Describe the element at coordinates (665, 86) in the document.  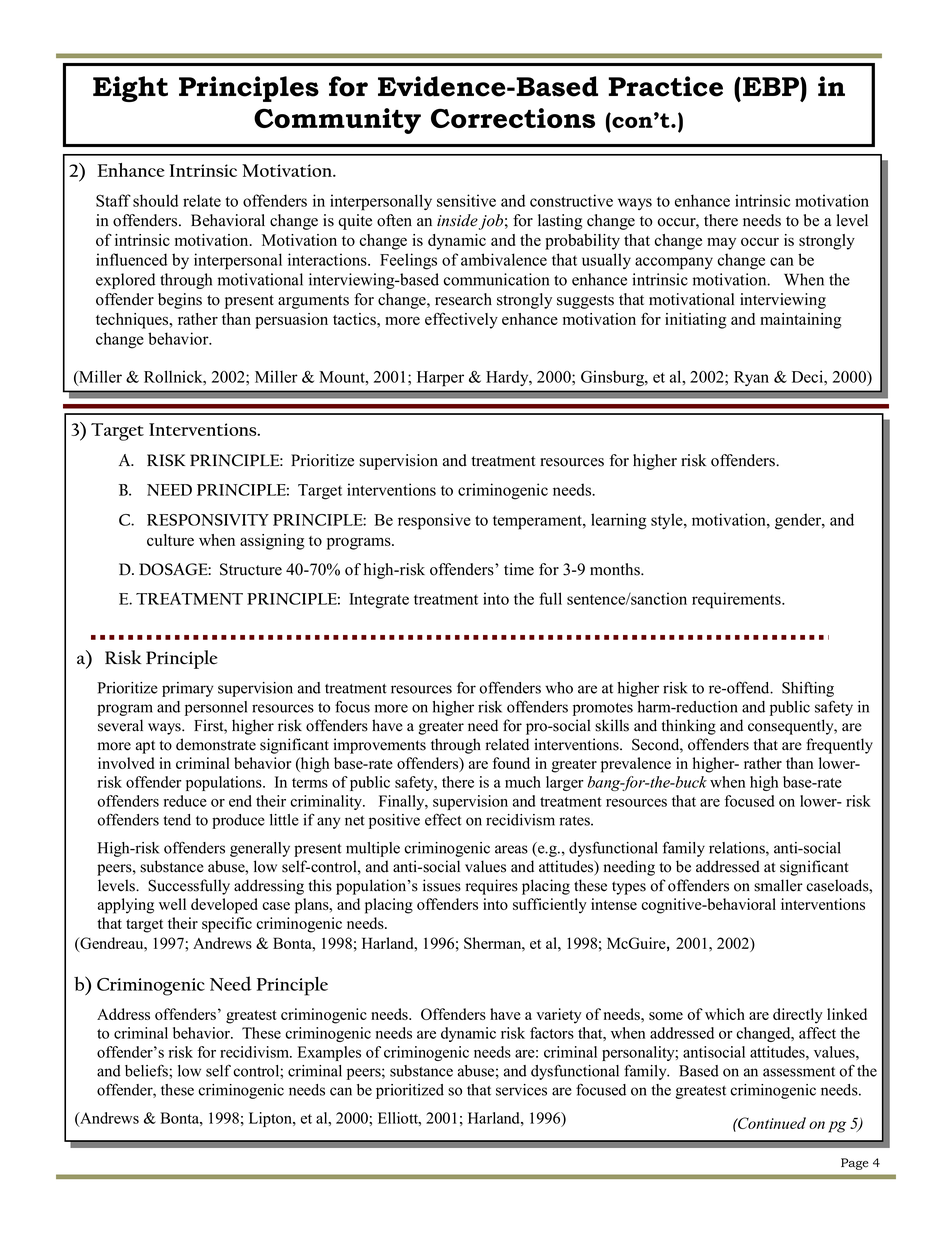
I see `Practice` at that location.
